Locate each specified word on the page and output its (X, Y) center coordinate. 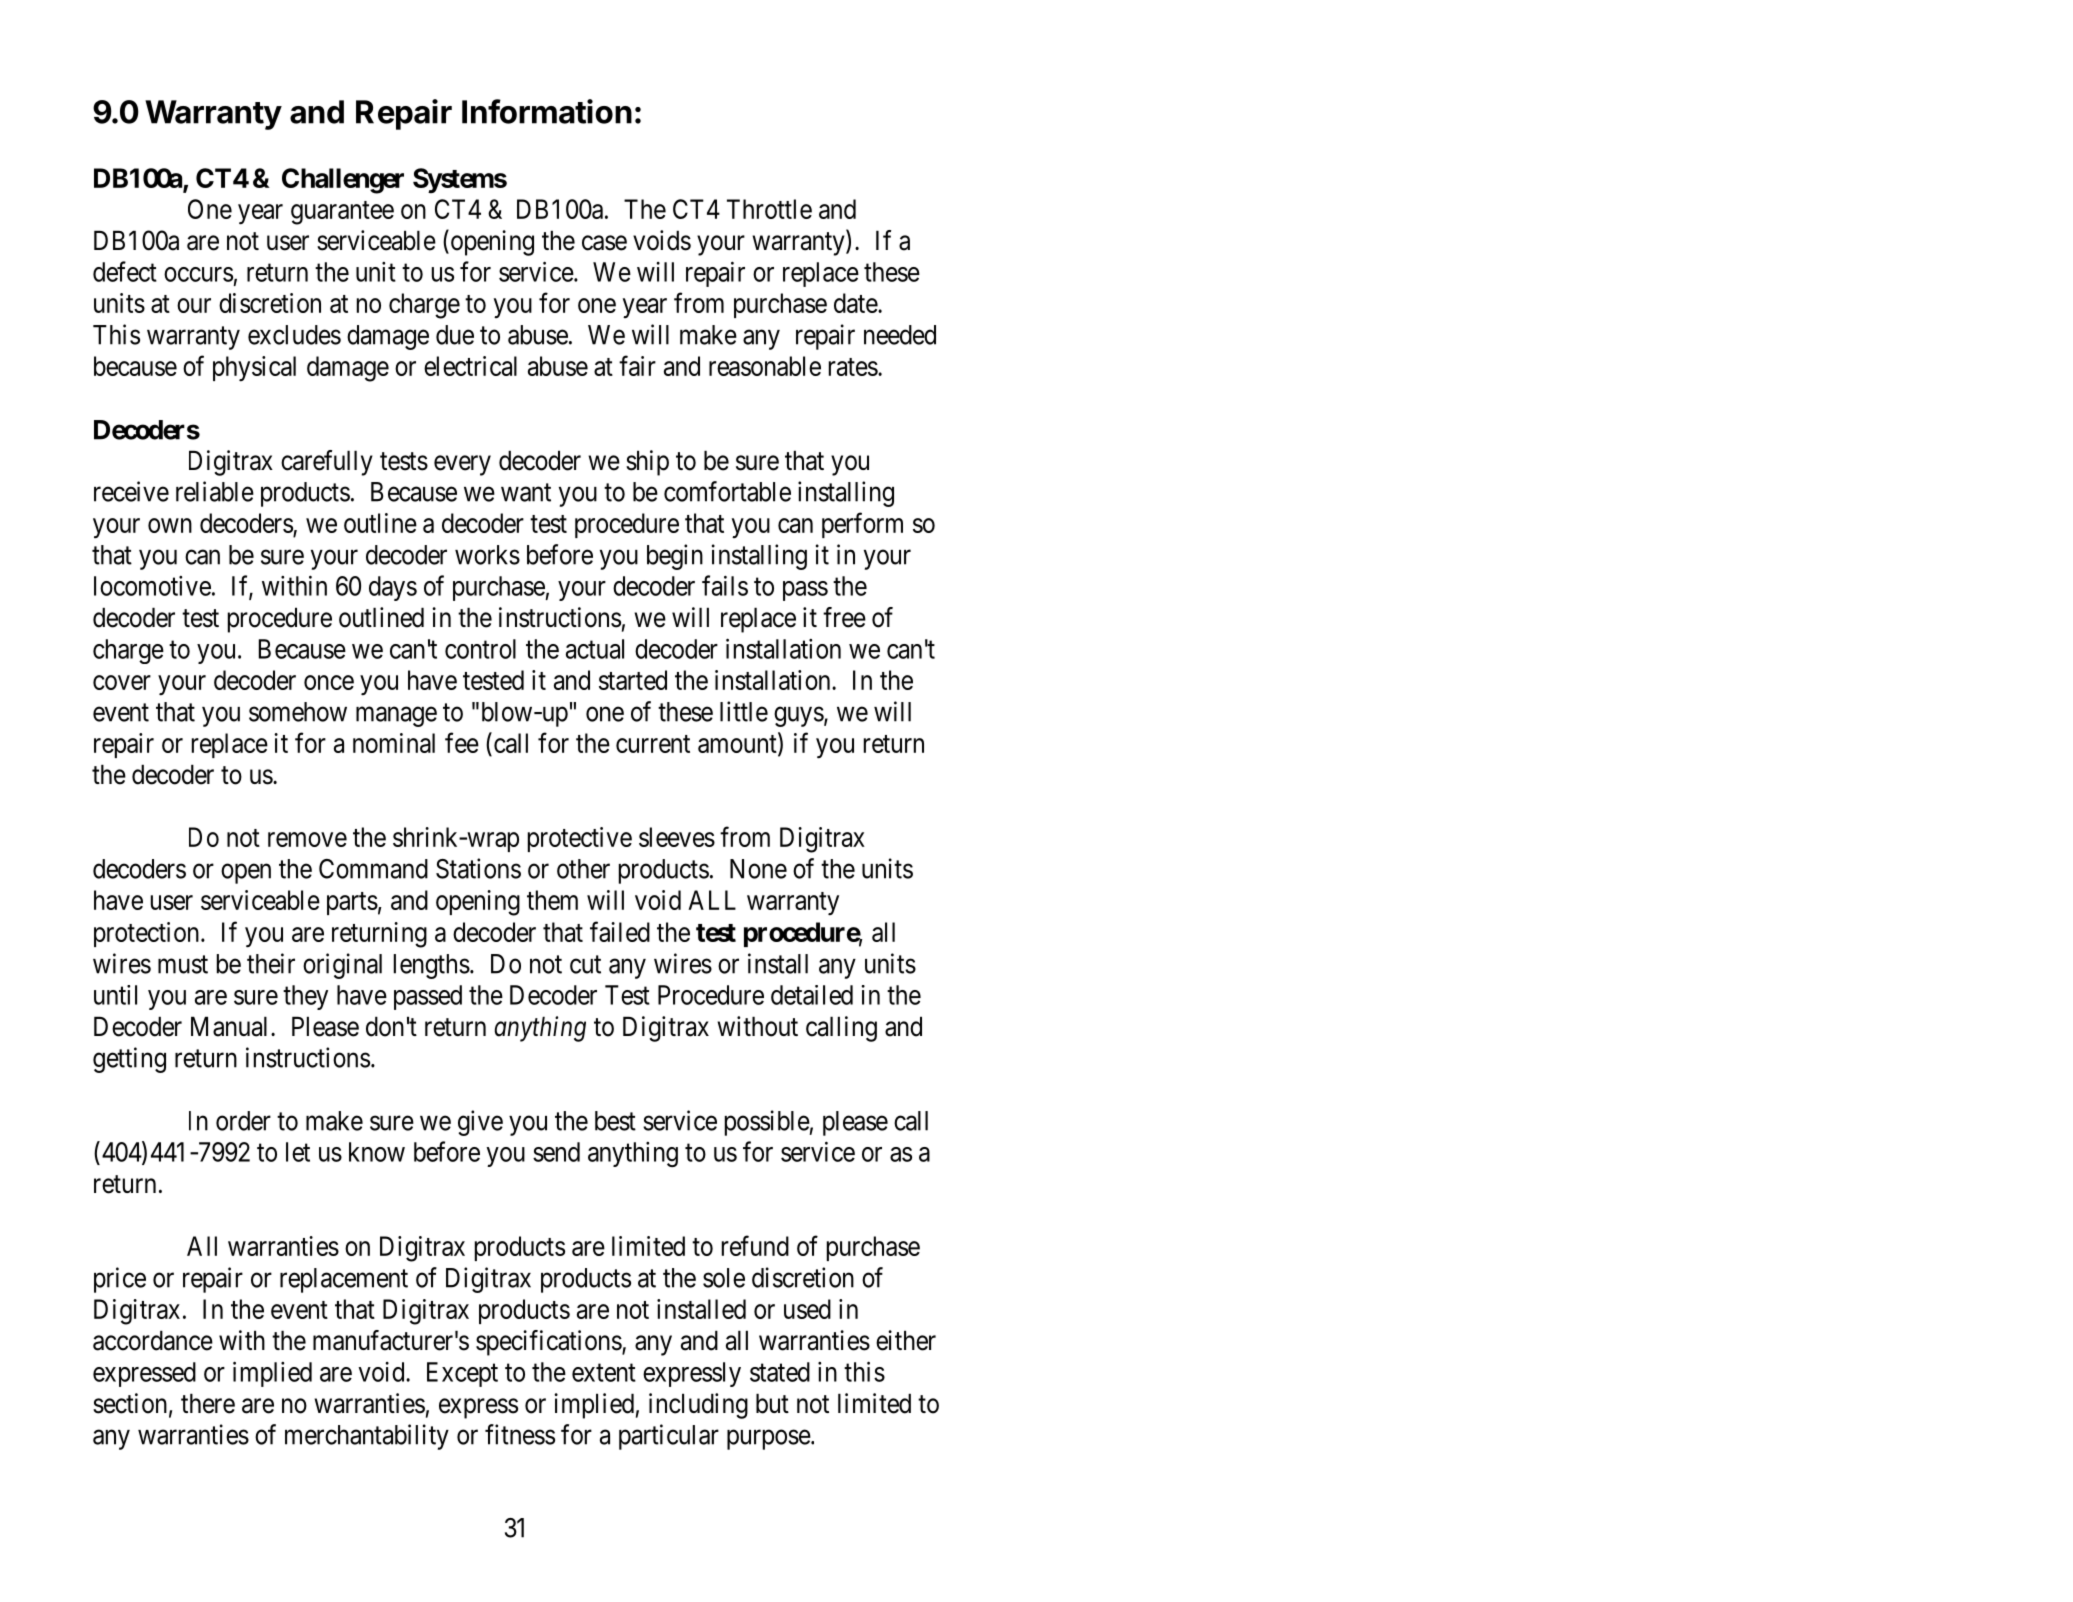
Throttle (769, 209)
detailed (812, 995)
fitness (520, 1434)
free (844, 617)
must (183, 964)
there (208, 1403)
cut (585, 964)
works (487, 555)
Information (547, 111)
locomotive (152, 586)
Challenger (343, 181)
